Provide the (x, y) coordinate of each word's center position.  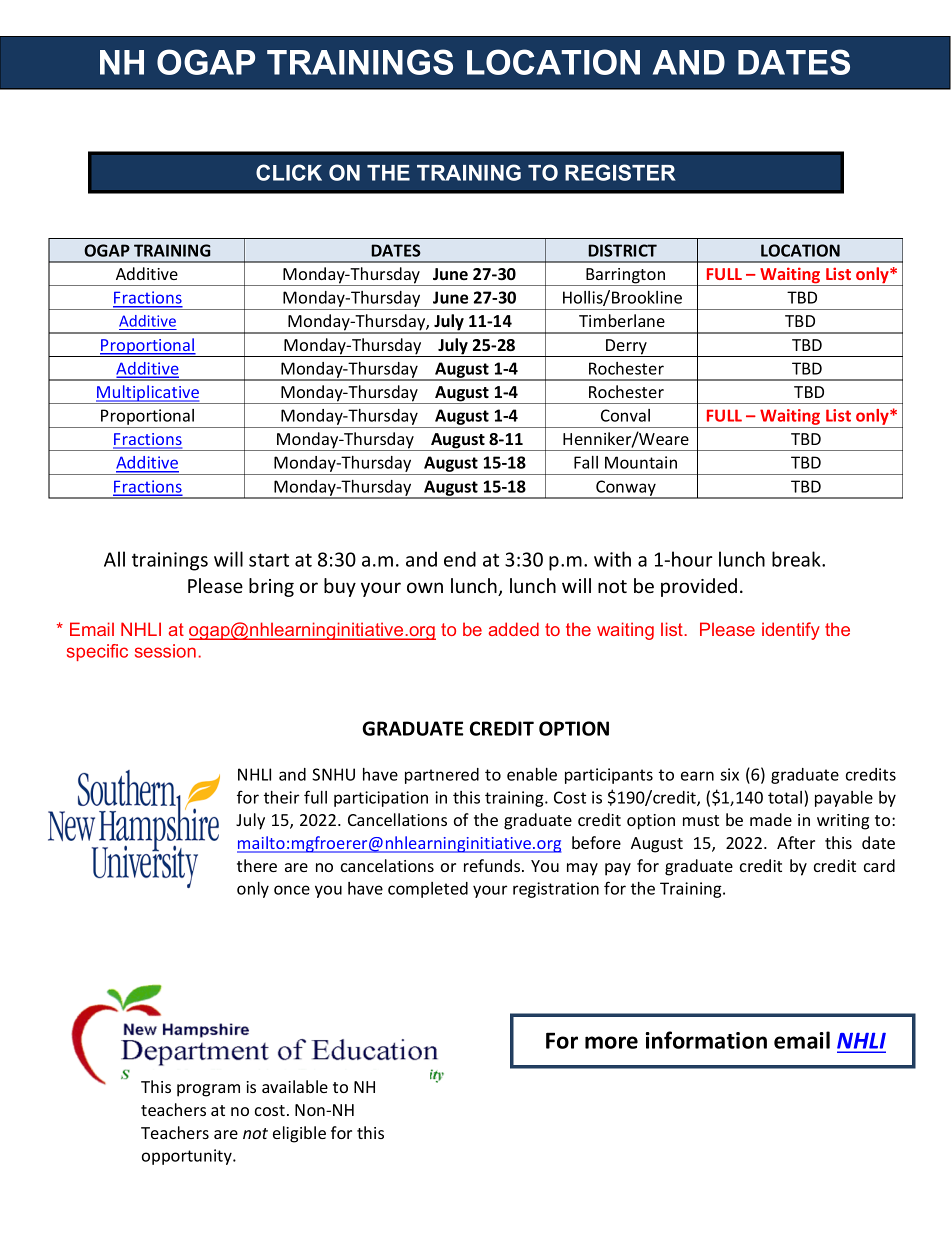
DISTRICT (622, 250)
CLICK (289, 172)
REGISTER (620, 172)
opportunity (188, 1157)
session (165, 651)
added (513, 629)
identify (791, 631)
